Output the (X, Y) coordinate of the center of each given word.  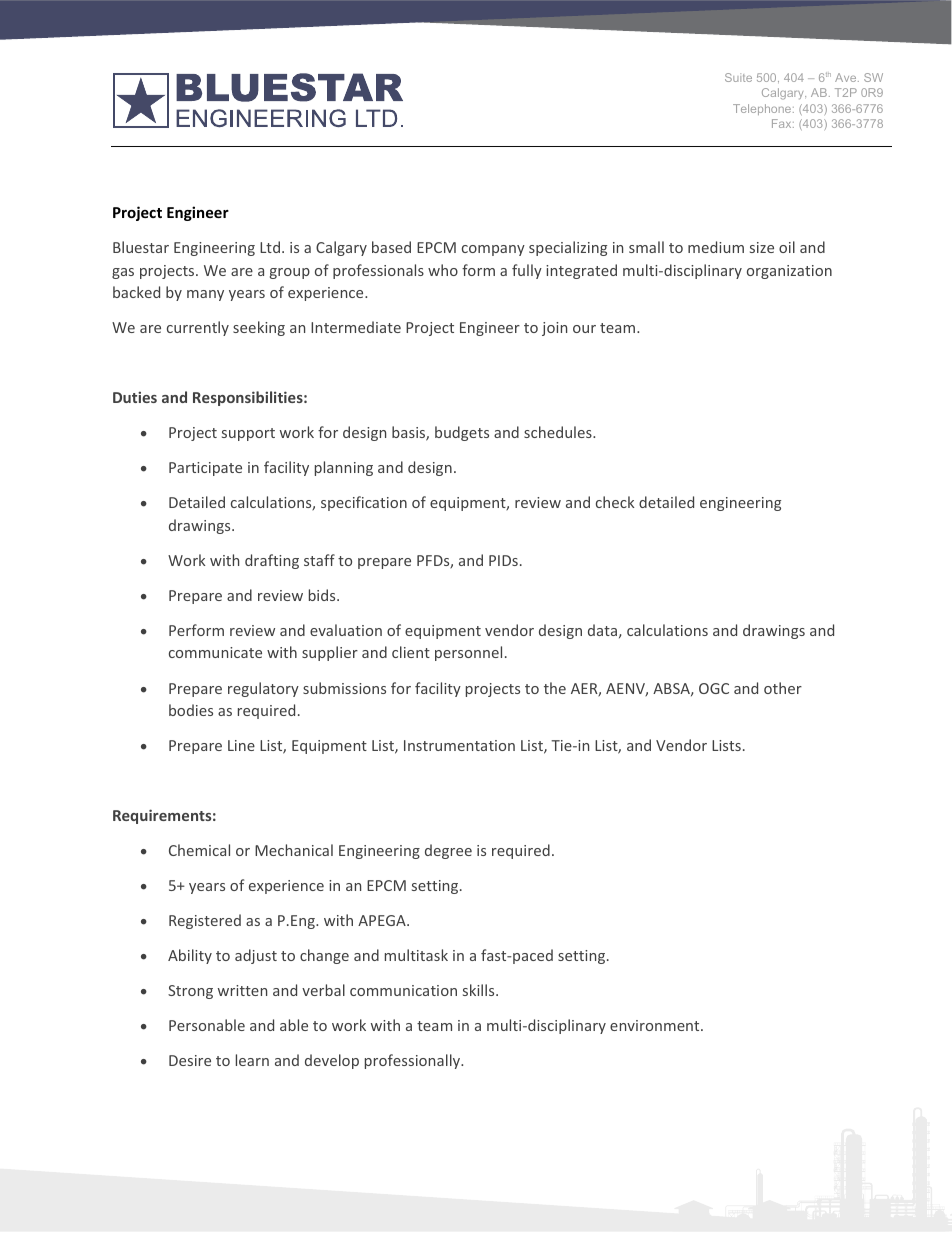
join (554, 329)
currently (198, 328)
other (783, 688)
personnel (468, 653)
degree (448, 851)
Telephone (763, 109)
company (493, 250)
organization (789, 272)
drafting (272, 561)
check (615, 502)
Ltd (270, 247)
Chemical (199, 850)
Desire (190, 1060)
